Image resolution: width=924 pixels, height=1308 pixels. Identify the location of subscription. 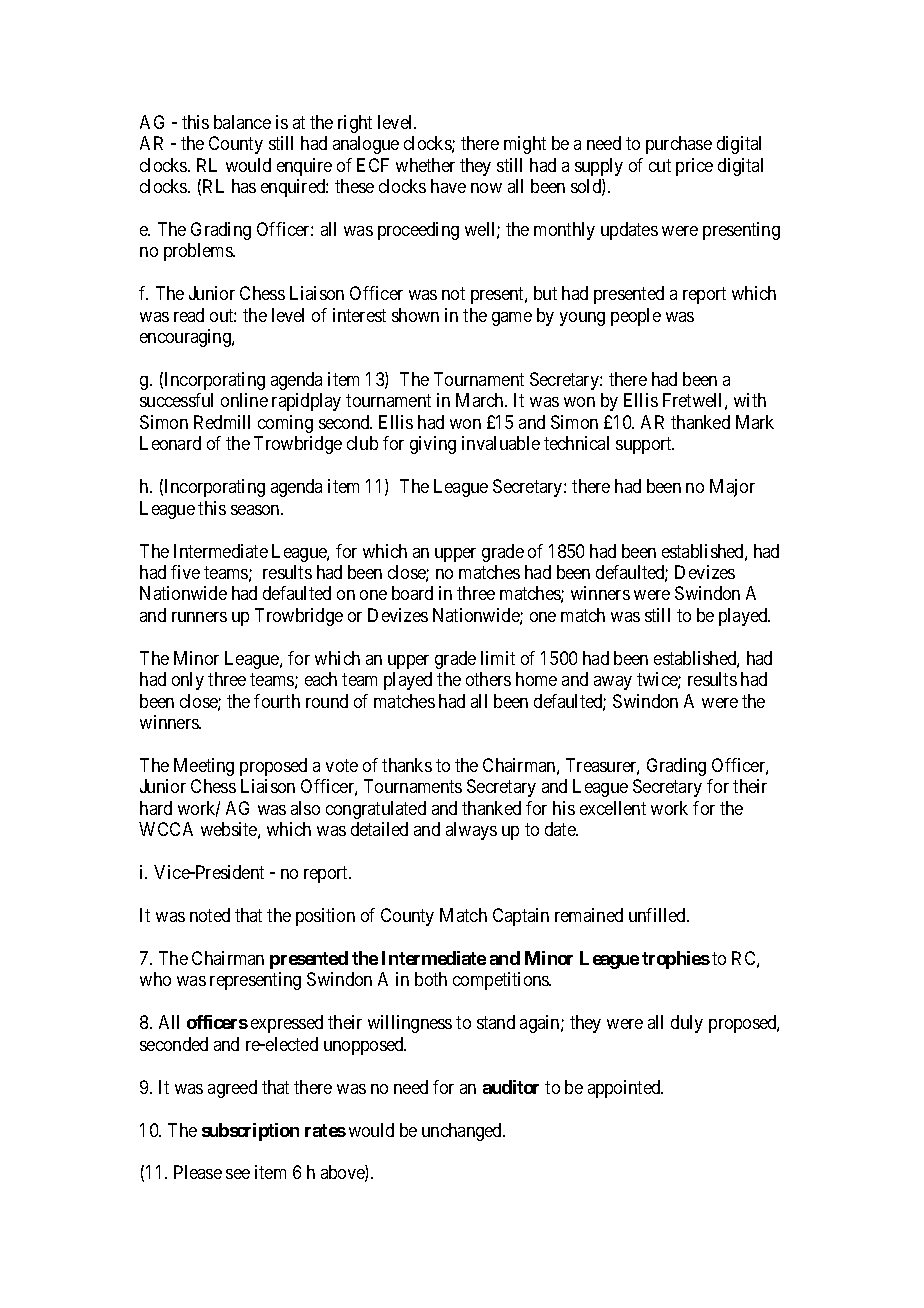
(250, 1132).
